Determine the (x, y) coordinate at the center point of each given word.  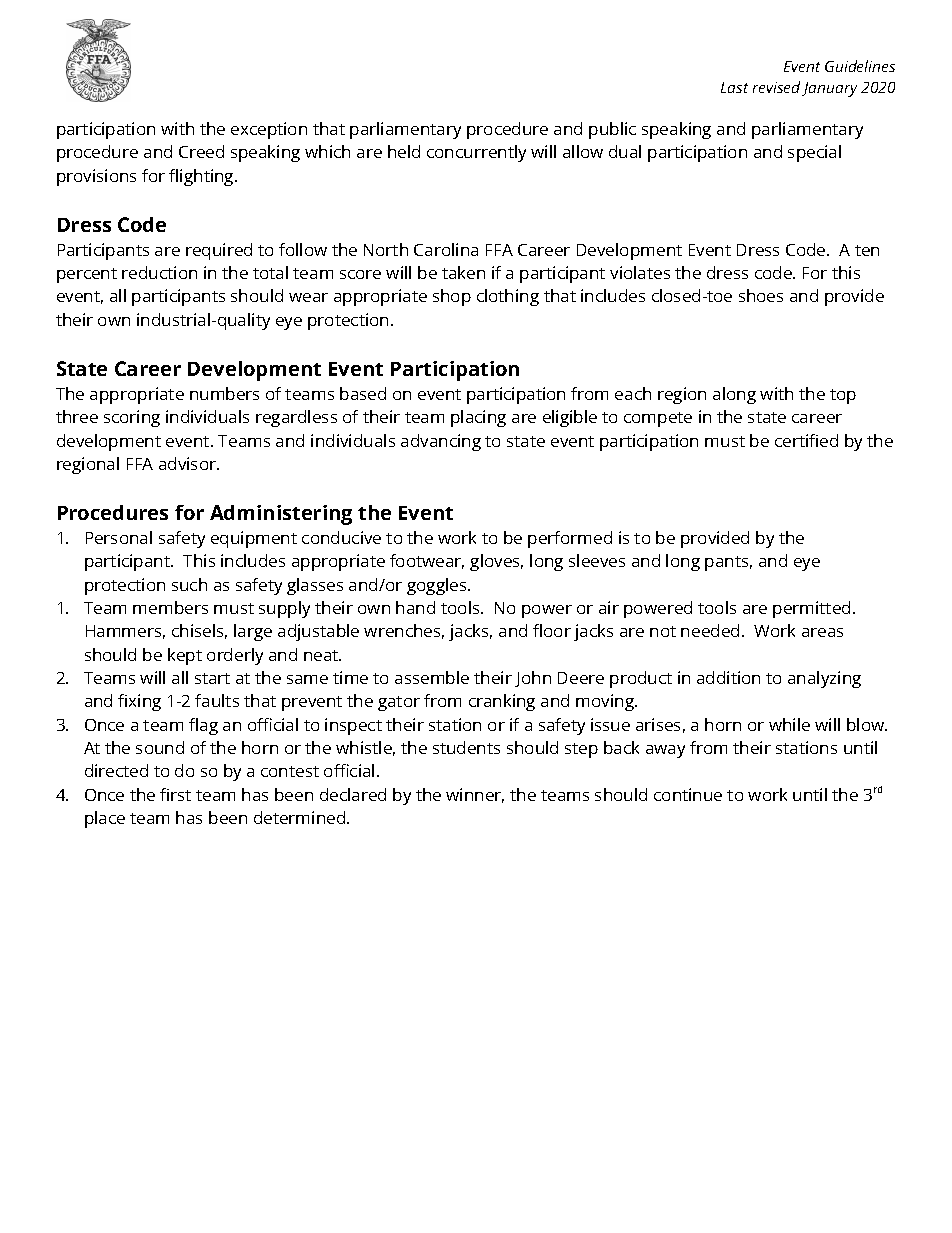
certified (806, 440)
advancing (441, 442)
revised (776, 87)
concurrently (476, 153)
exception (269, 130)
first (175, 794)
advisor (189, 463)
